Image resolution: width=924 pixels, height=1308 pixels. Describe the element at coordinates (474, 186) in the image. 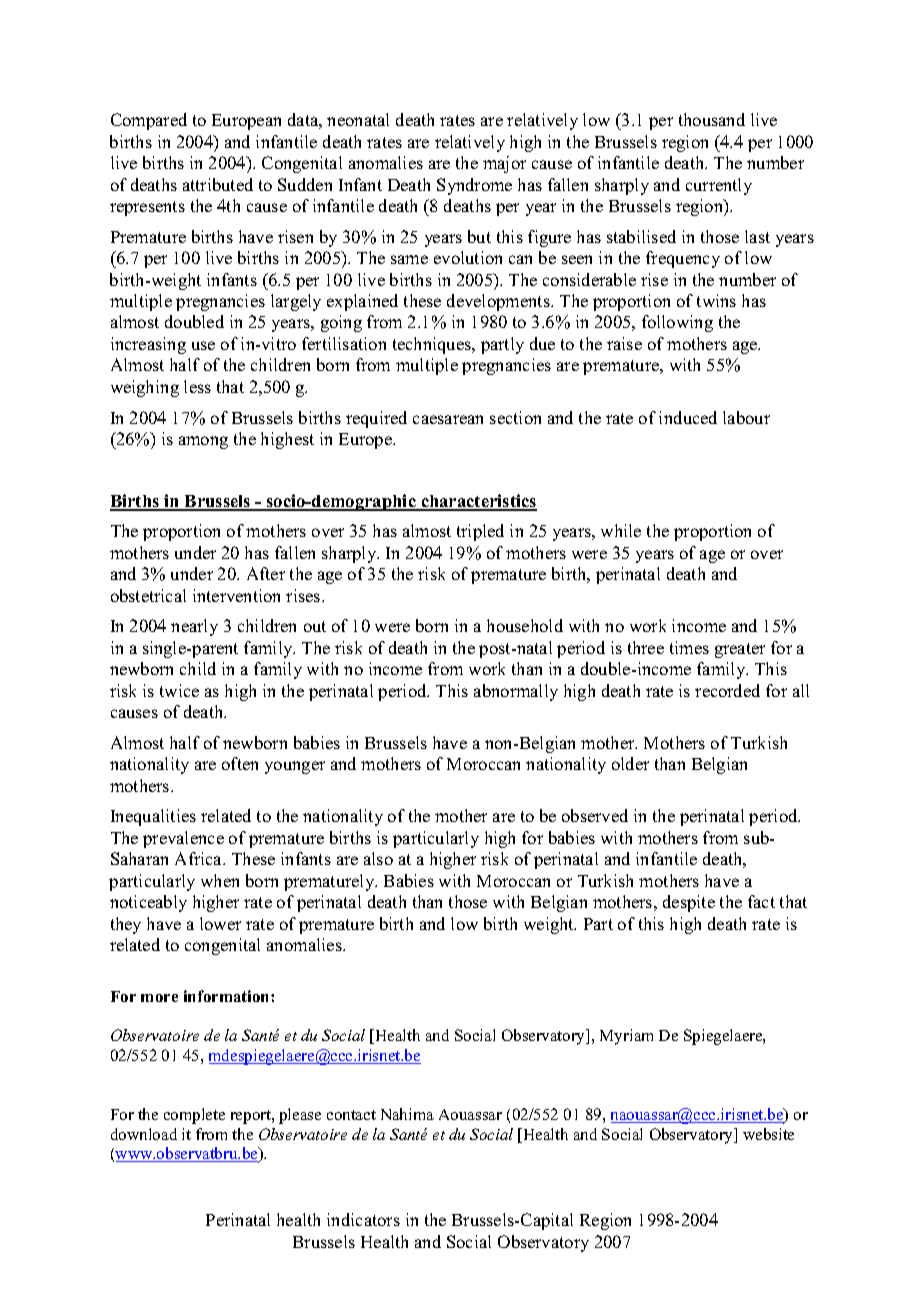

I see `Syndrome` at that location.
